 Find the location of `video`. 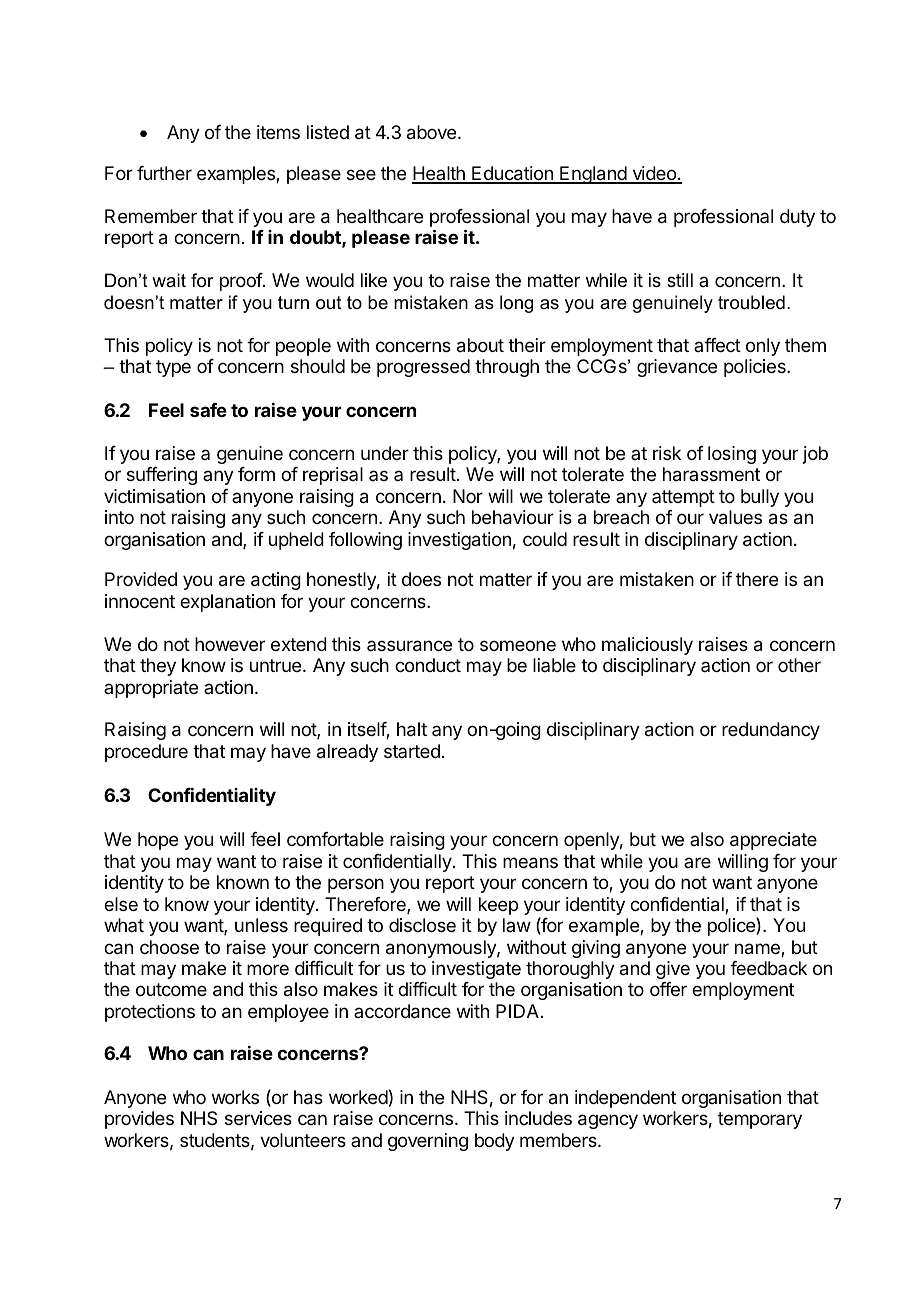

video is located at coordinates (654, 174).
